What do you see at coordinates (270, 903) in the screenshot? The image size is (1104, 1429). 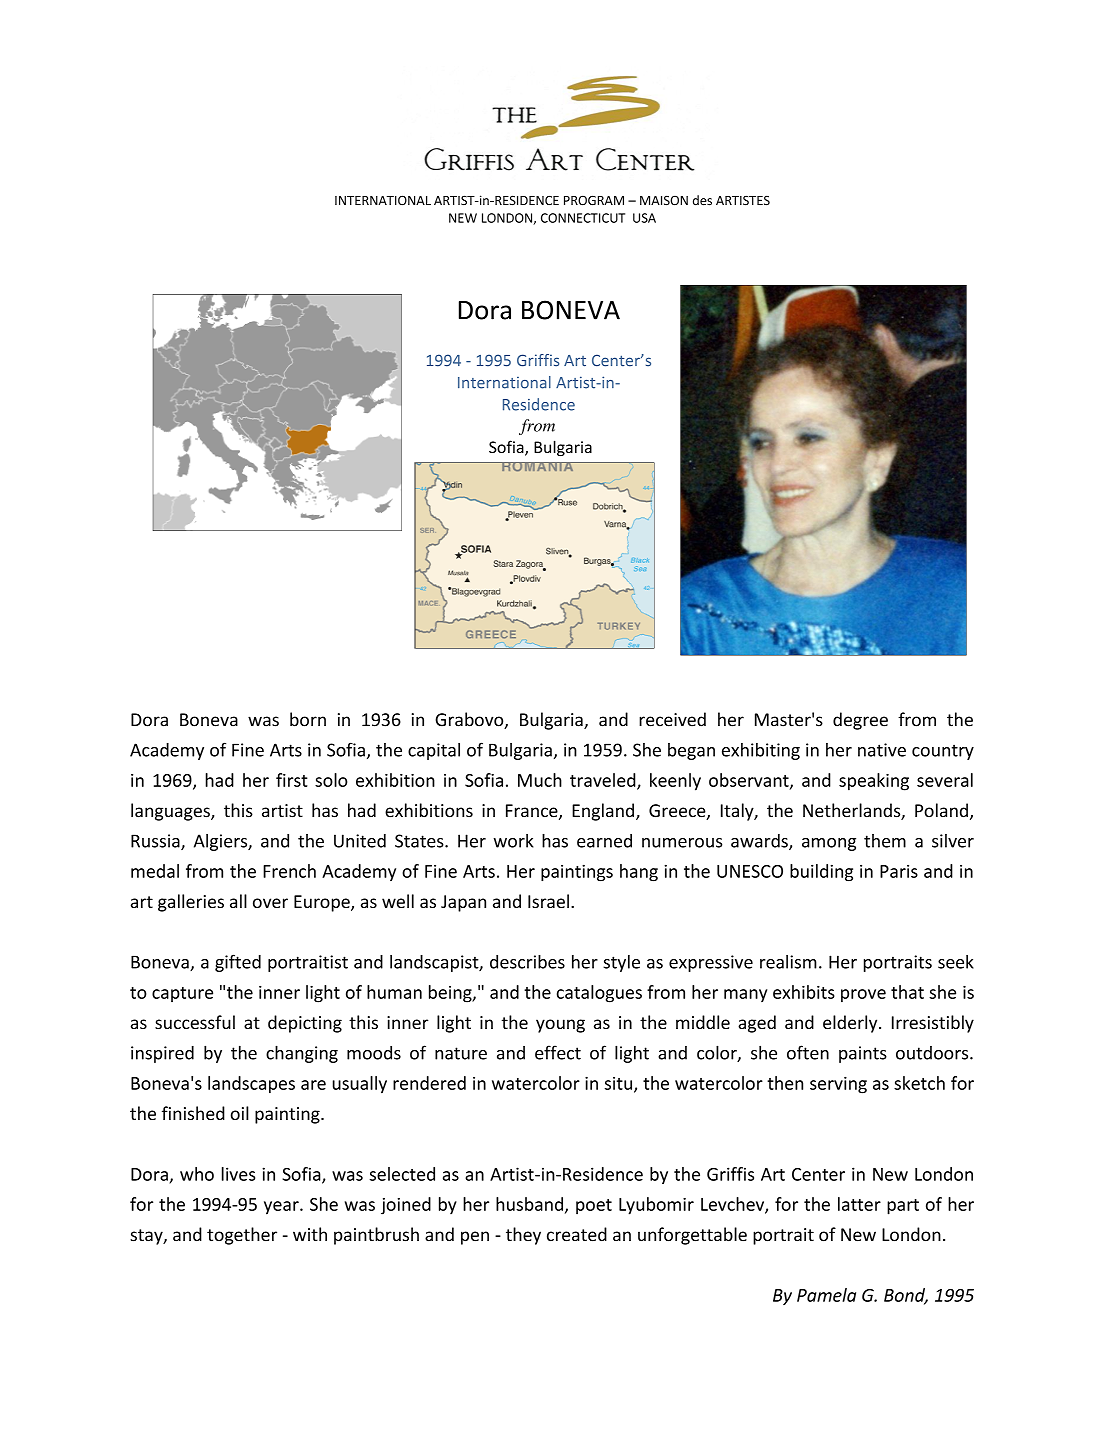 I see `over` at bounding box center [270, 903].
